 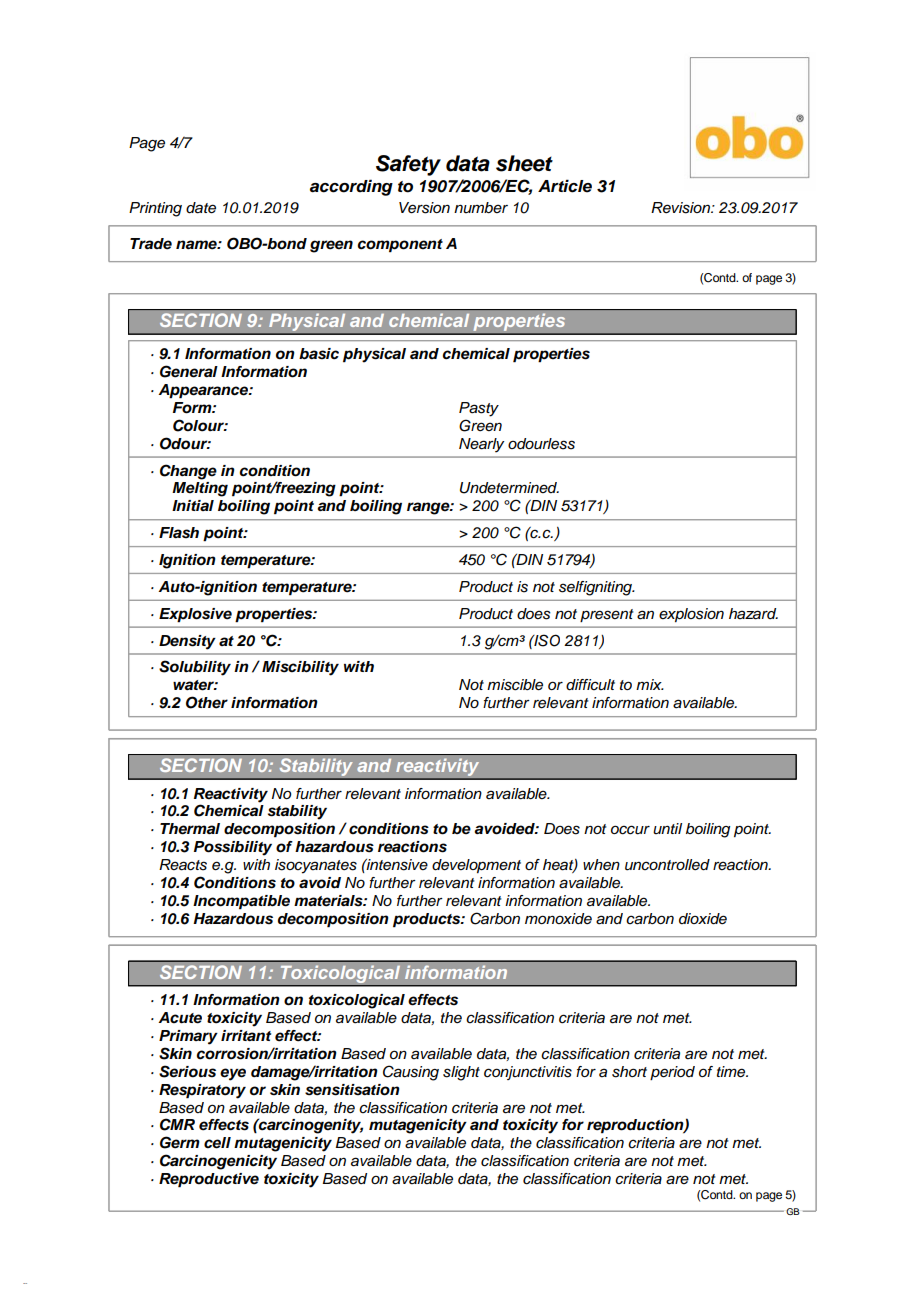 What do you see at coordinates (515, 685) in the document?
I see `miscible` at bounding box center [515, 685].
